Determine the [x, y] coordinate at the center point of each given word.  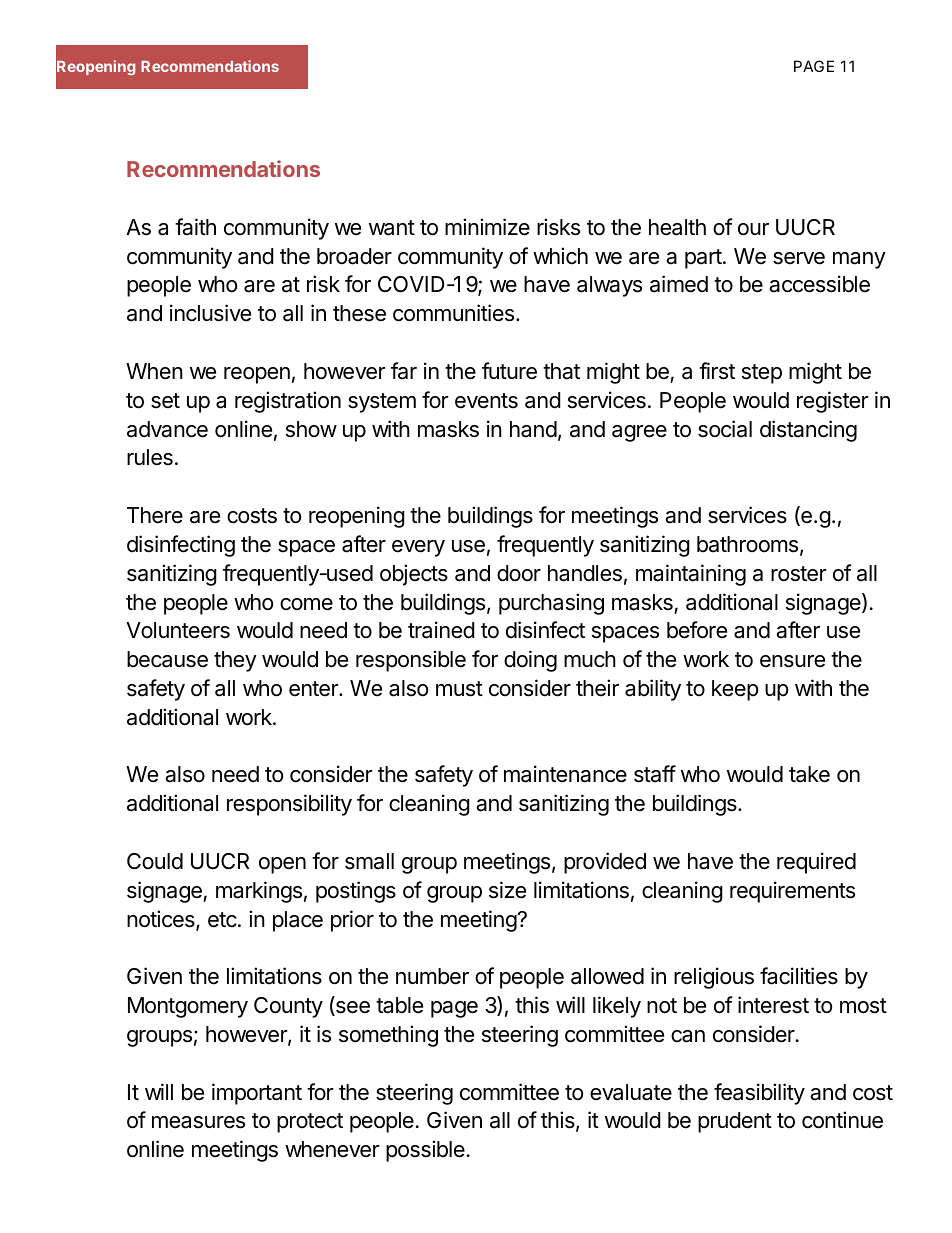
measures [198, 1122]
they [235, 661]
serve [799, 258]
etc [222, 920]
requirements [792, 892]
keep [735, 690]
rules [150, 457]
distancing [808, 431]
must [459, 689]
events [486, 401]
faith [195, 227]
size [507, 890]
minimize [487, 227]
